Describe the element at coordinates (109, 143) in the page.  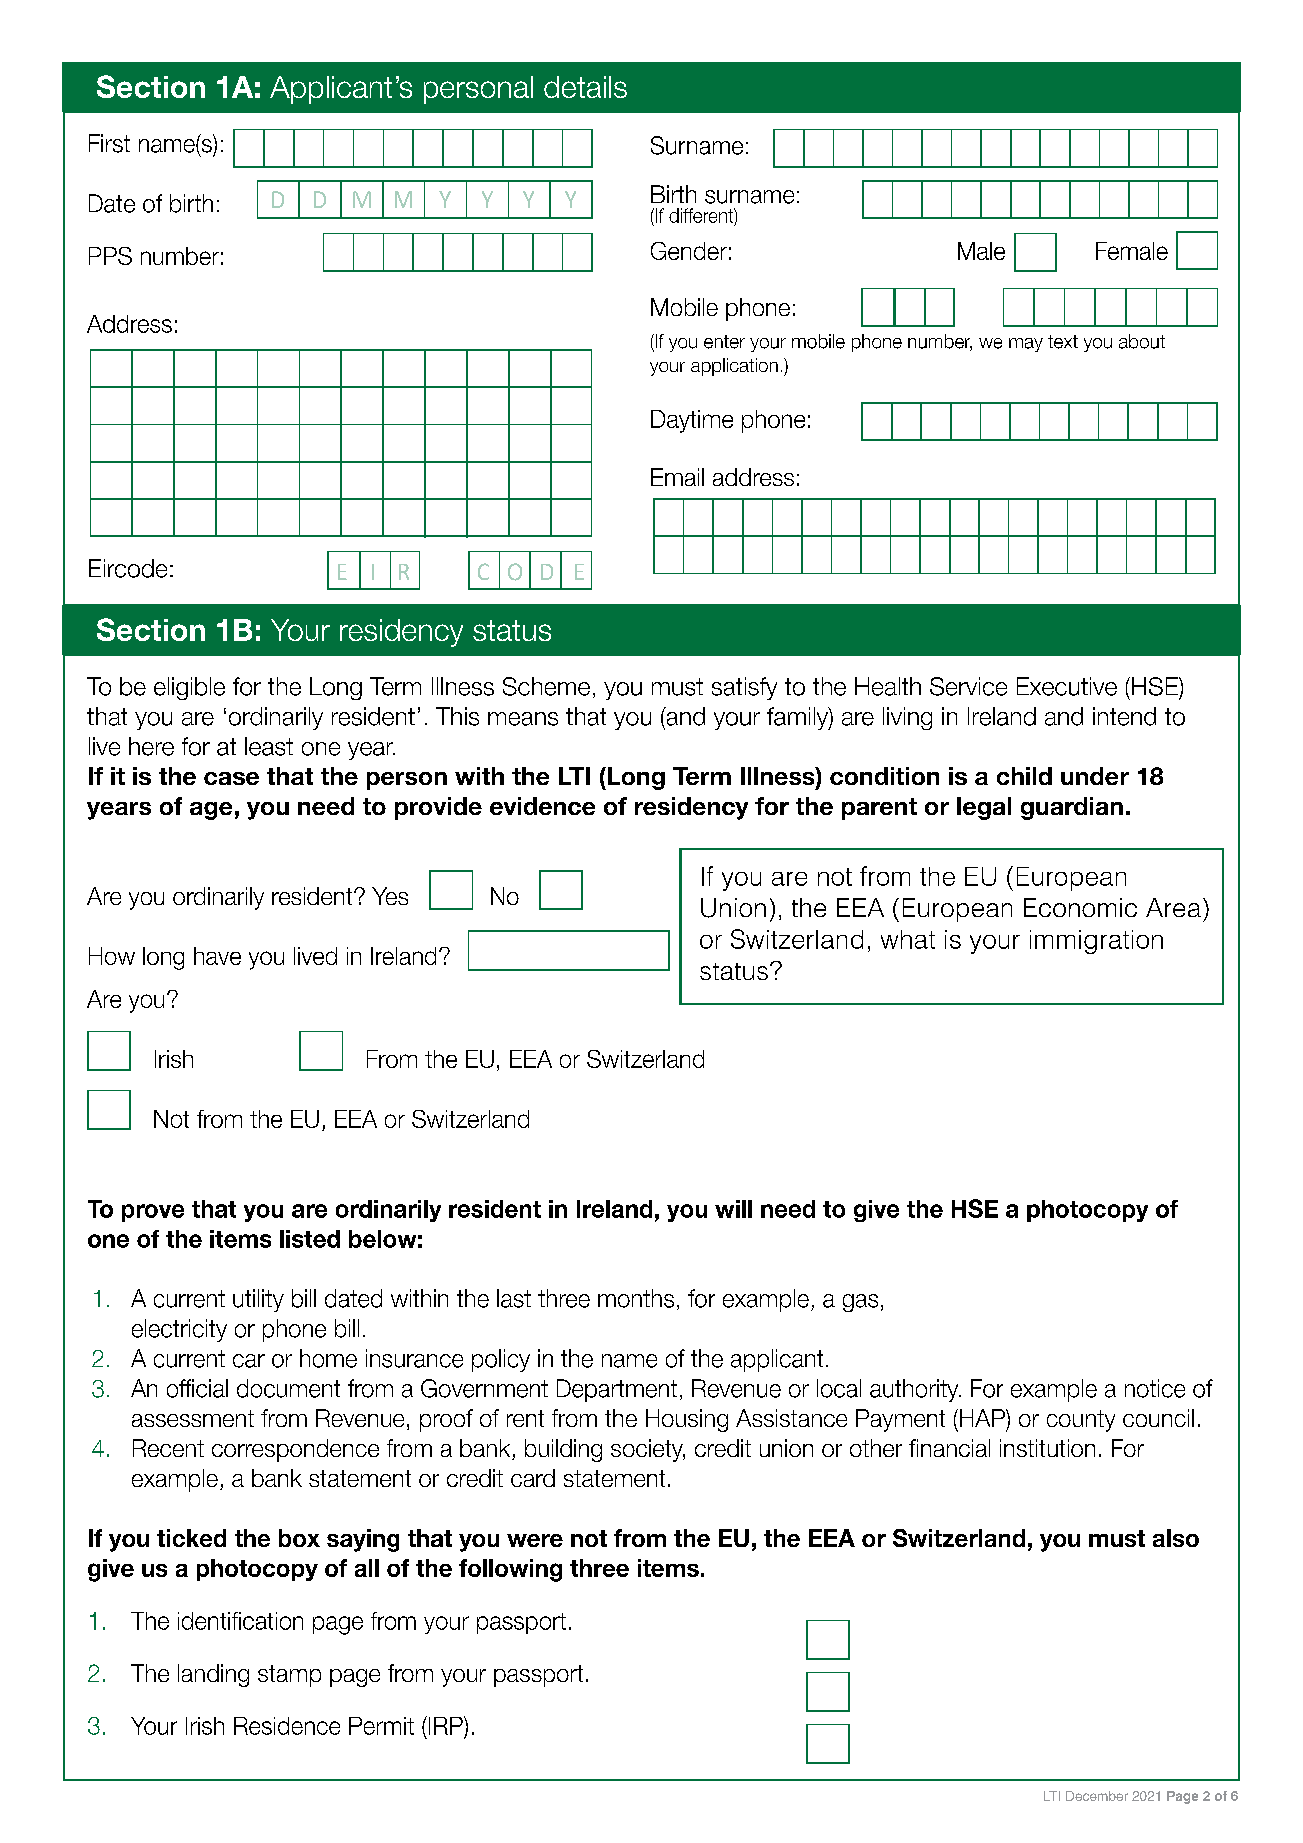
I see `First` at that location.
